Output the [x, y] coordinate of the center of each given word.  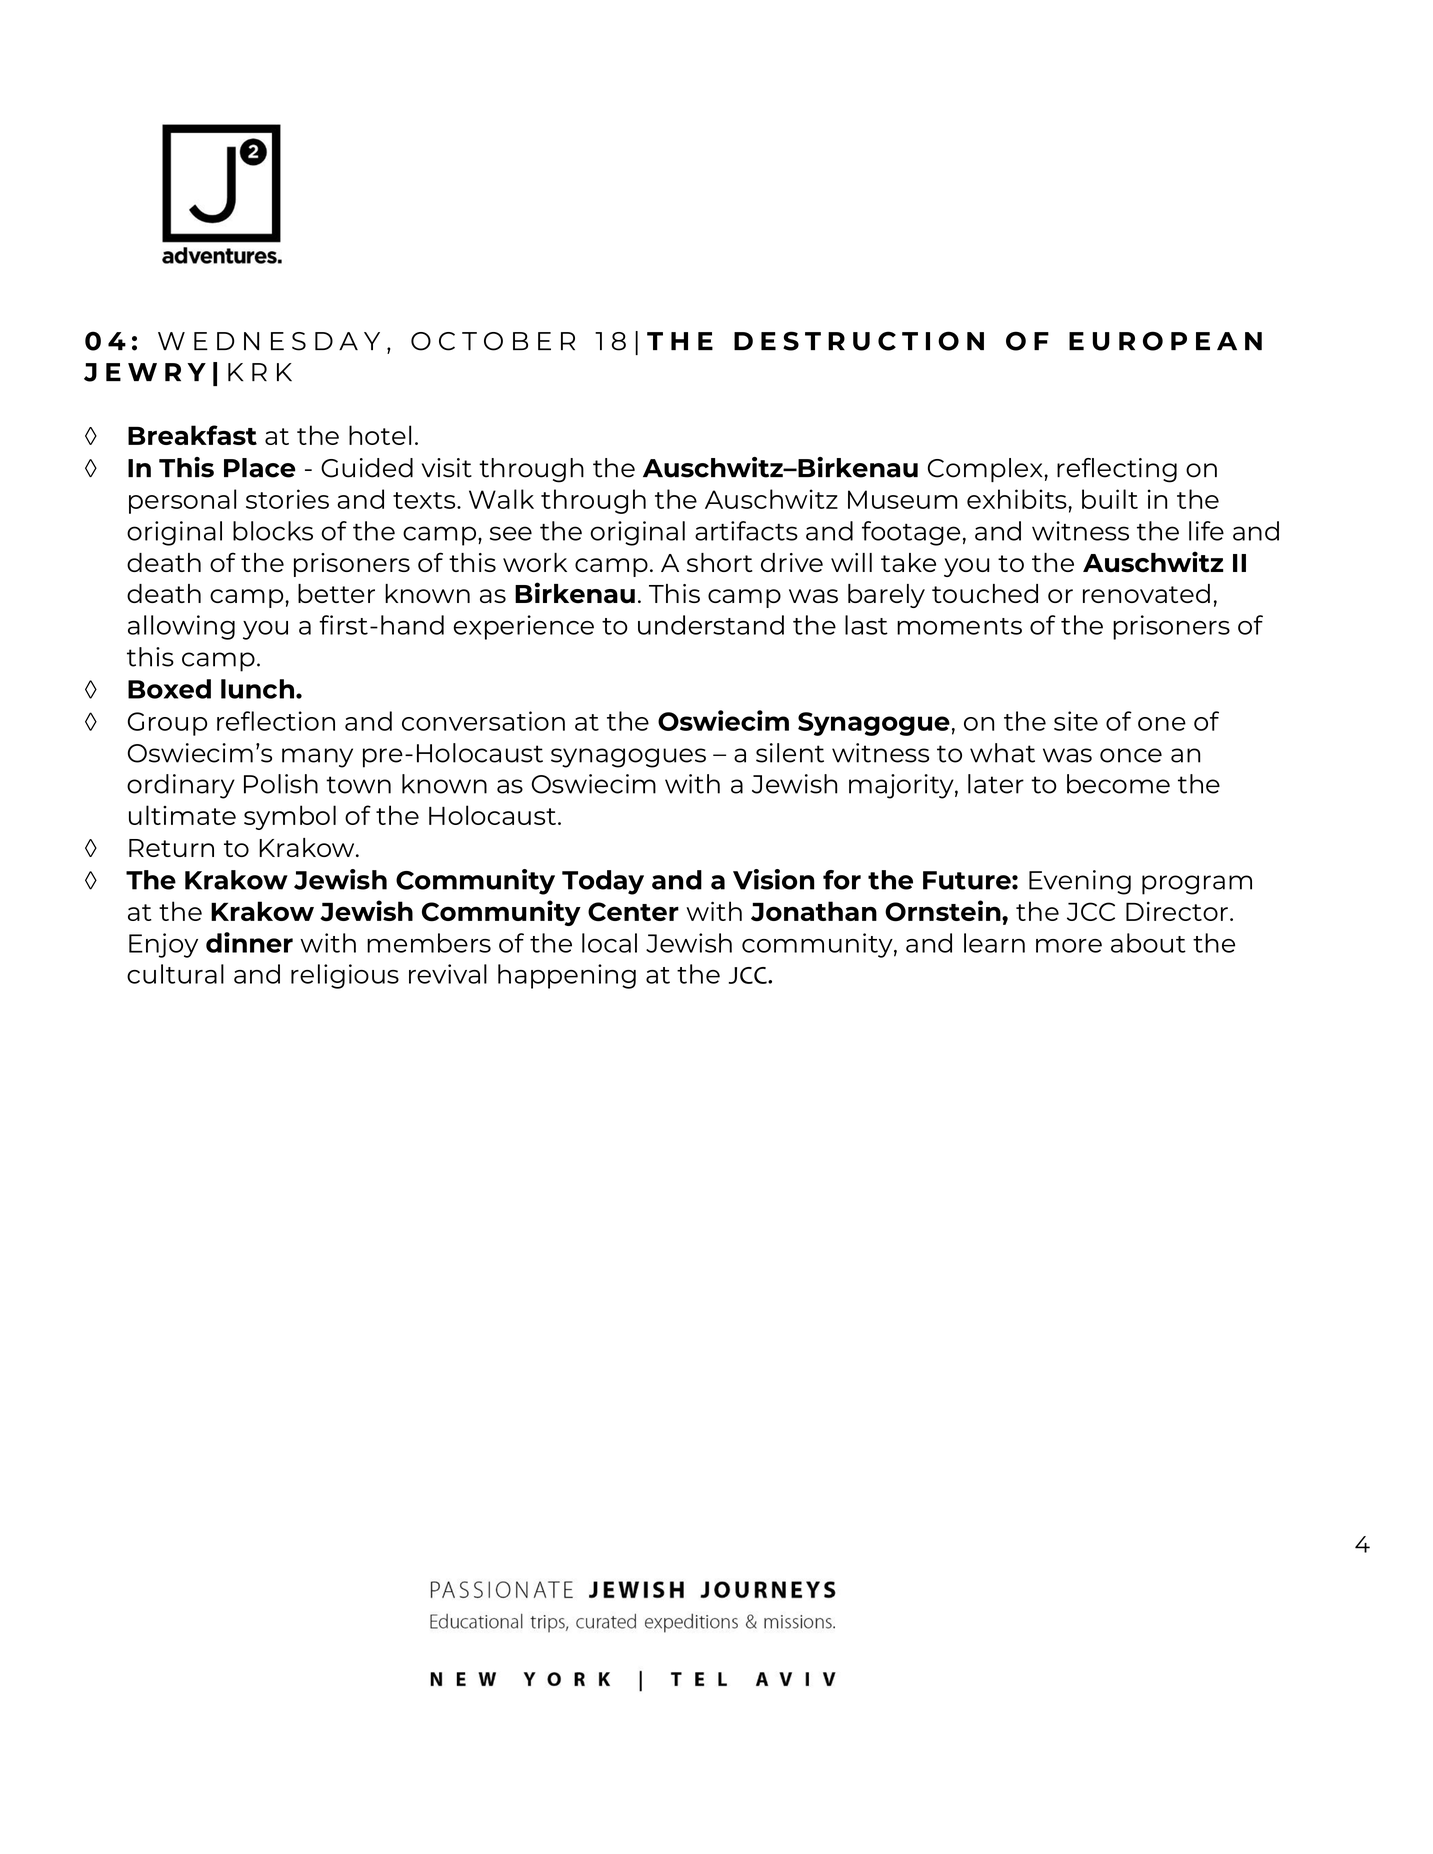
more [1069, 946]
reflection [276, 721]
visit [447, 468]
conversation [483, 721]
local [609, 943]
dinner [249, 942]
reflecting [1117, 470]
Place [260, 468]
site [1076, 721]
